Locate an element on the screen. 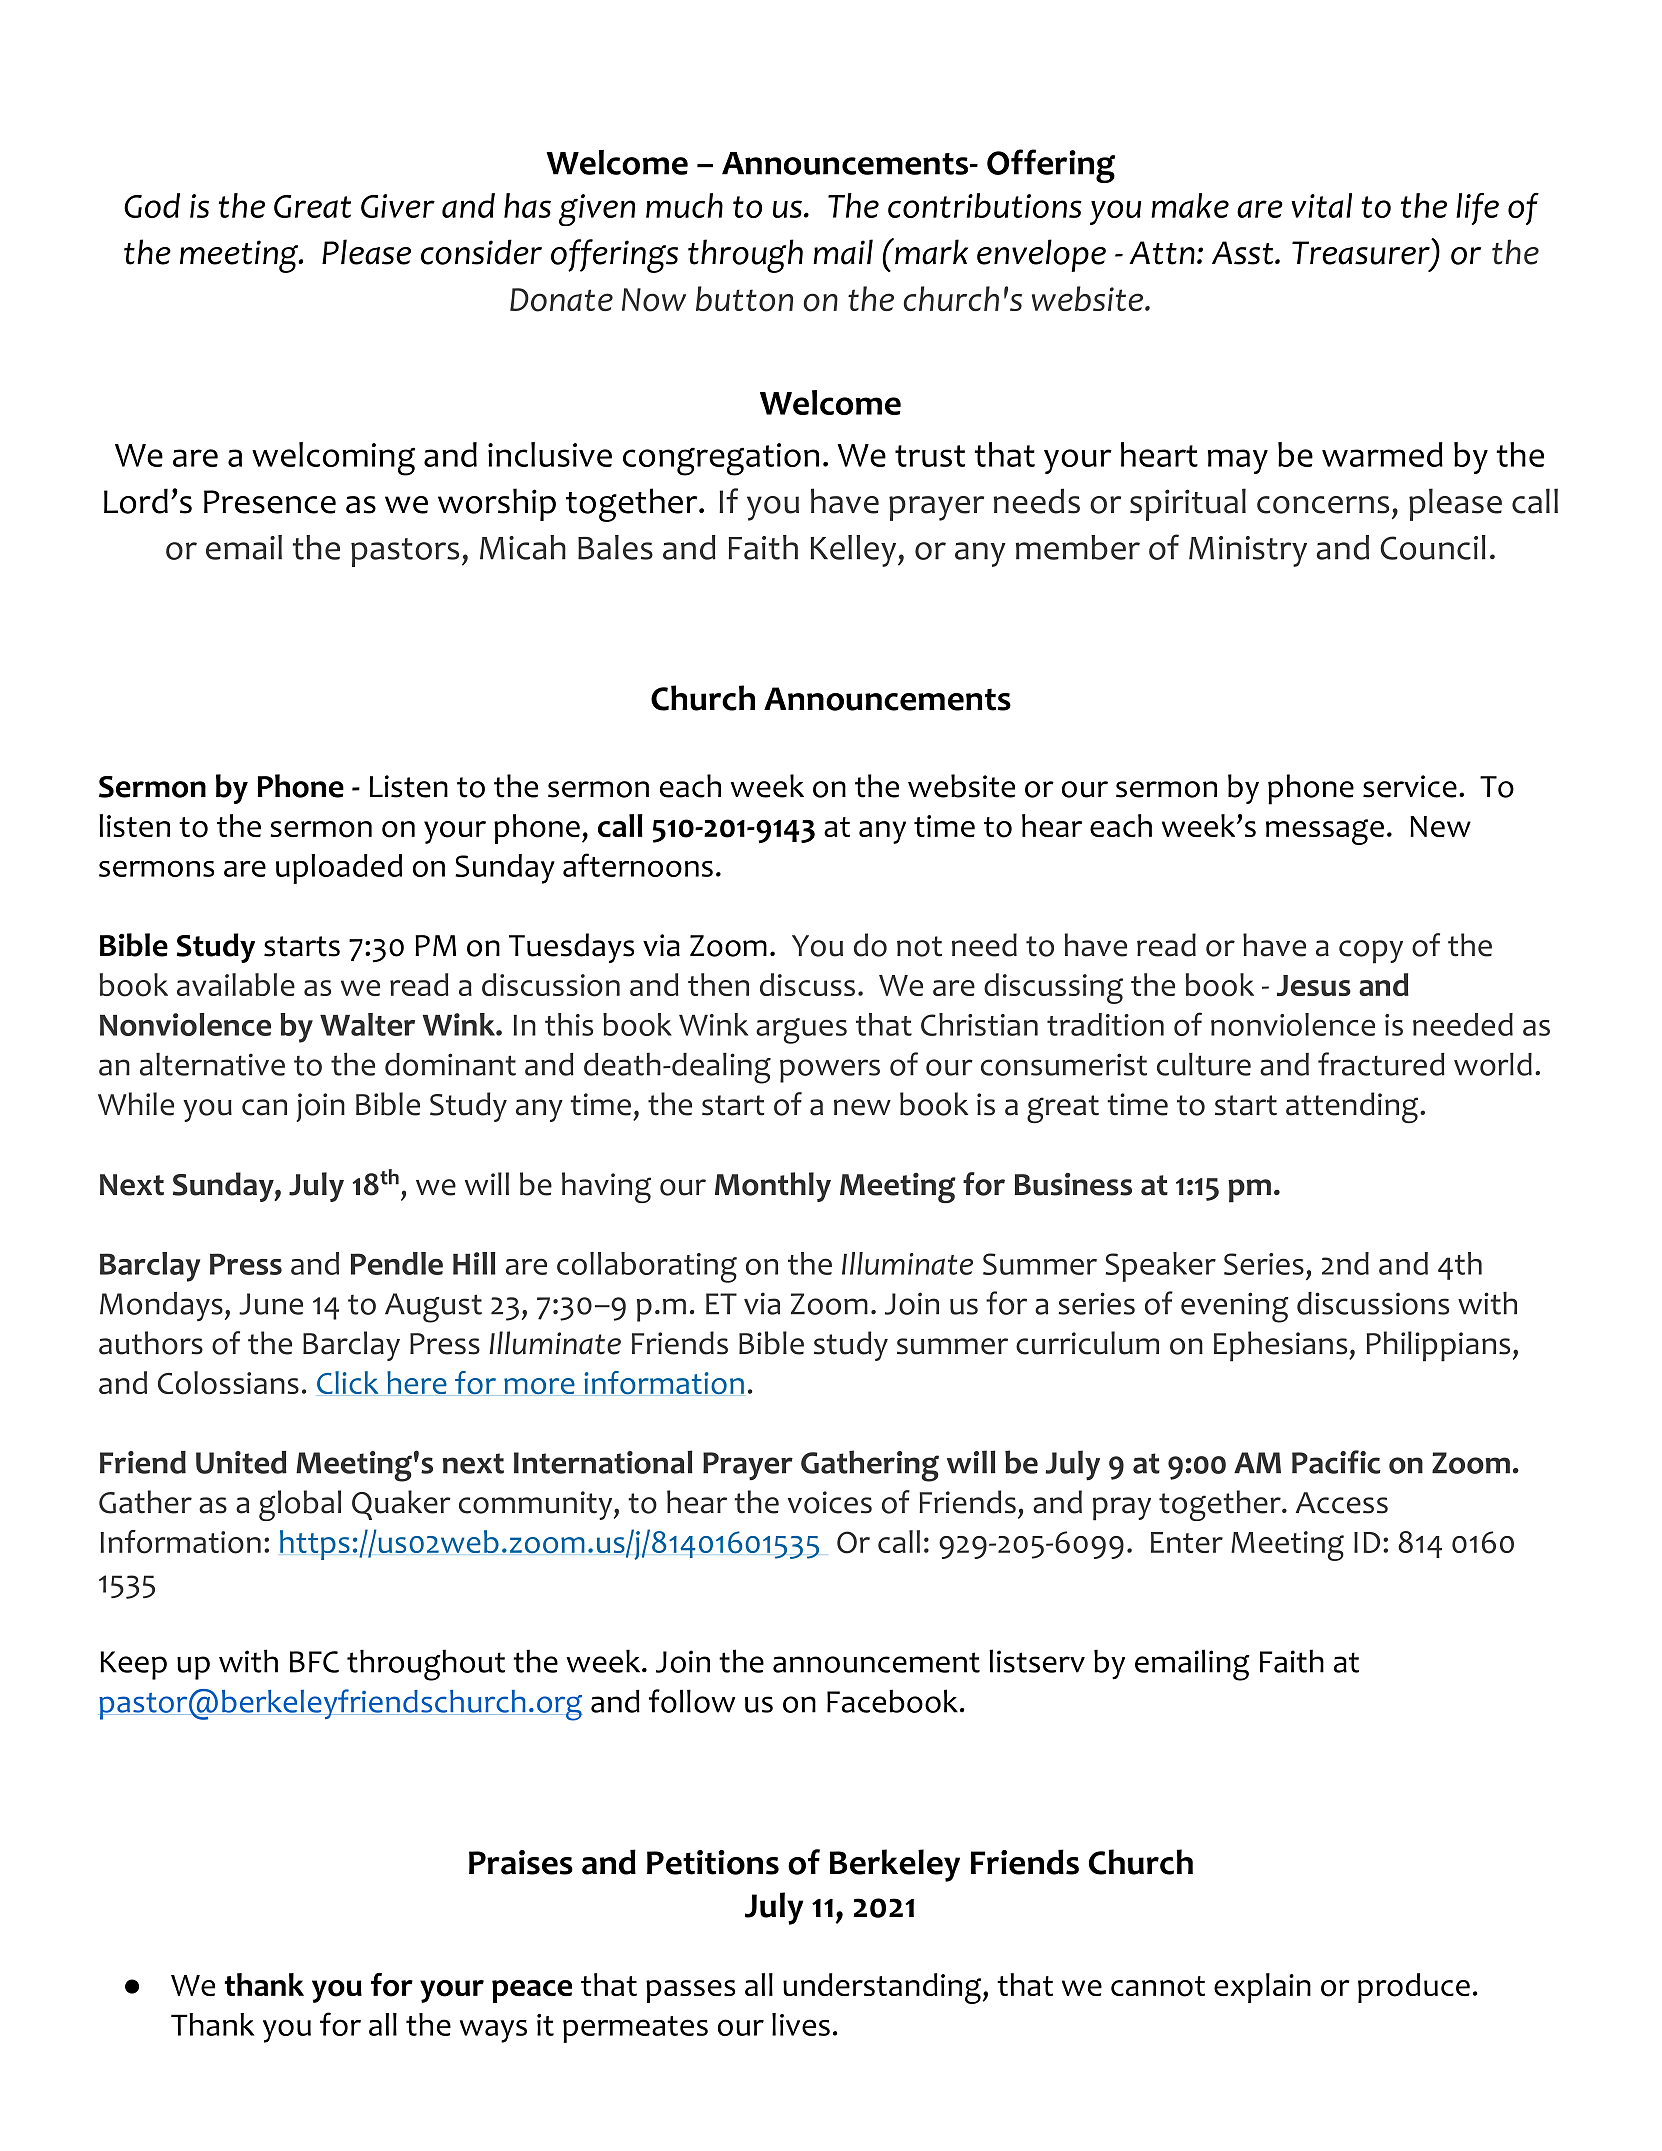 This screenshot has width=1662, height=2151. voices is located at coordinates (830, 1502).
